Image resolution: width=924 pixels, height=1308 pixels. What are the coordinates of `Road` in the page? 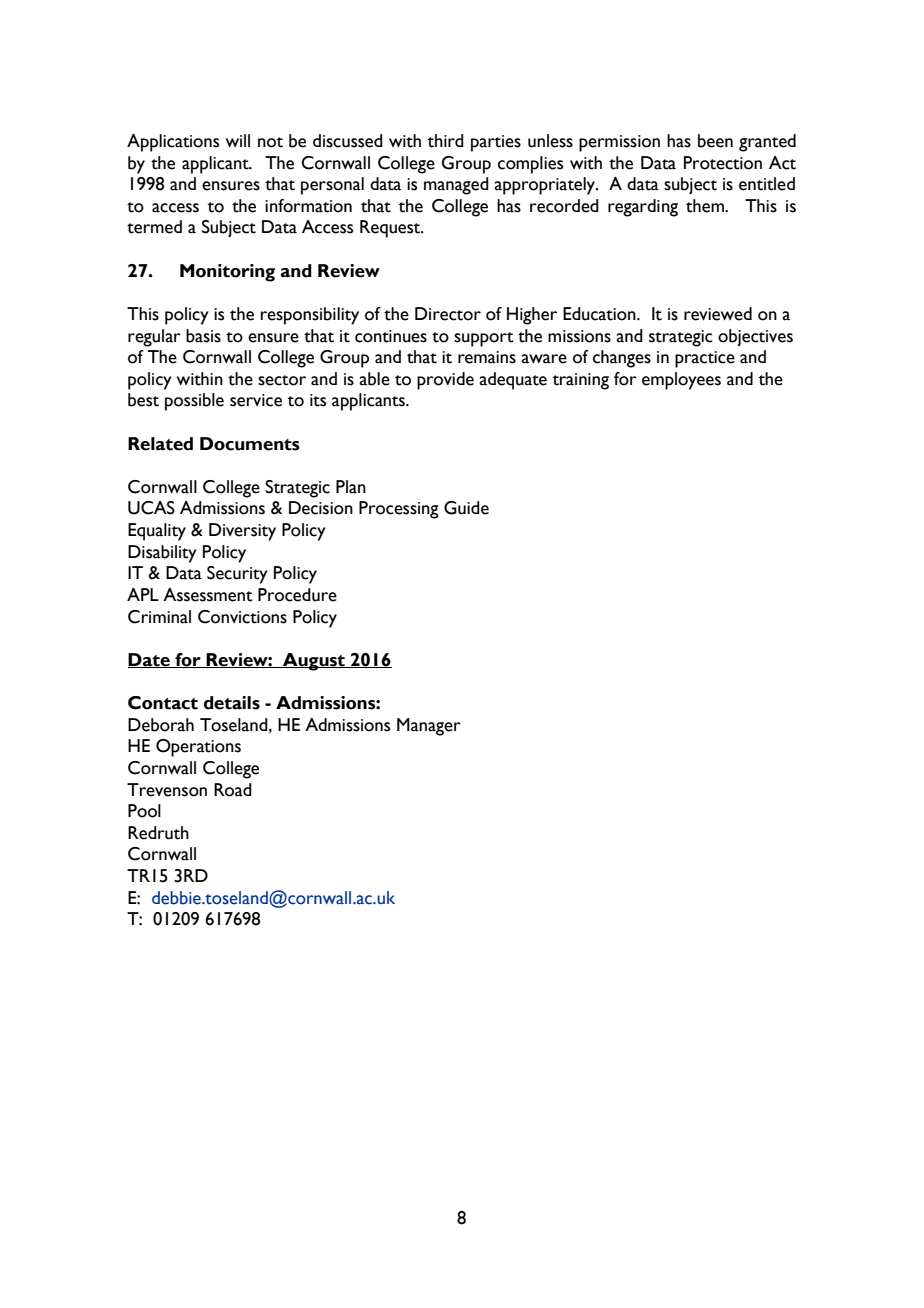 It's located at (233, 790).
